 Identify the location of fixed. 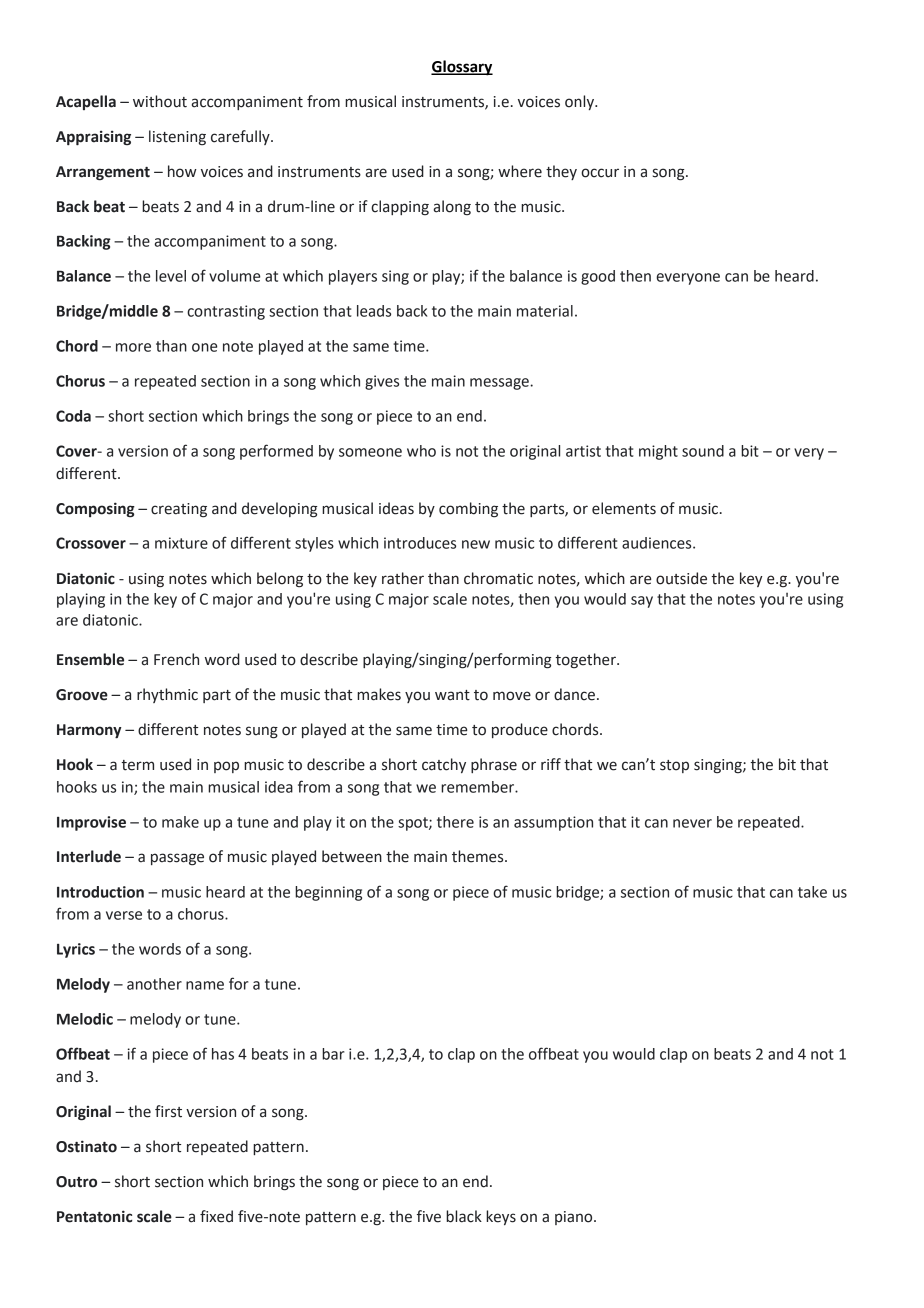
(216, 1216).
